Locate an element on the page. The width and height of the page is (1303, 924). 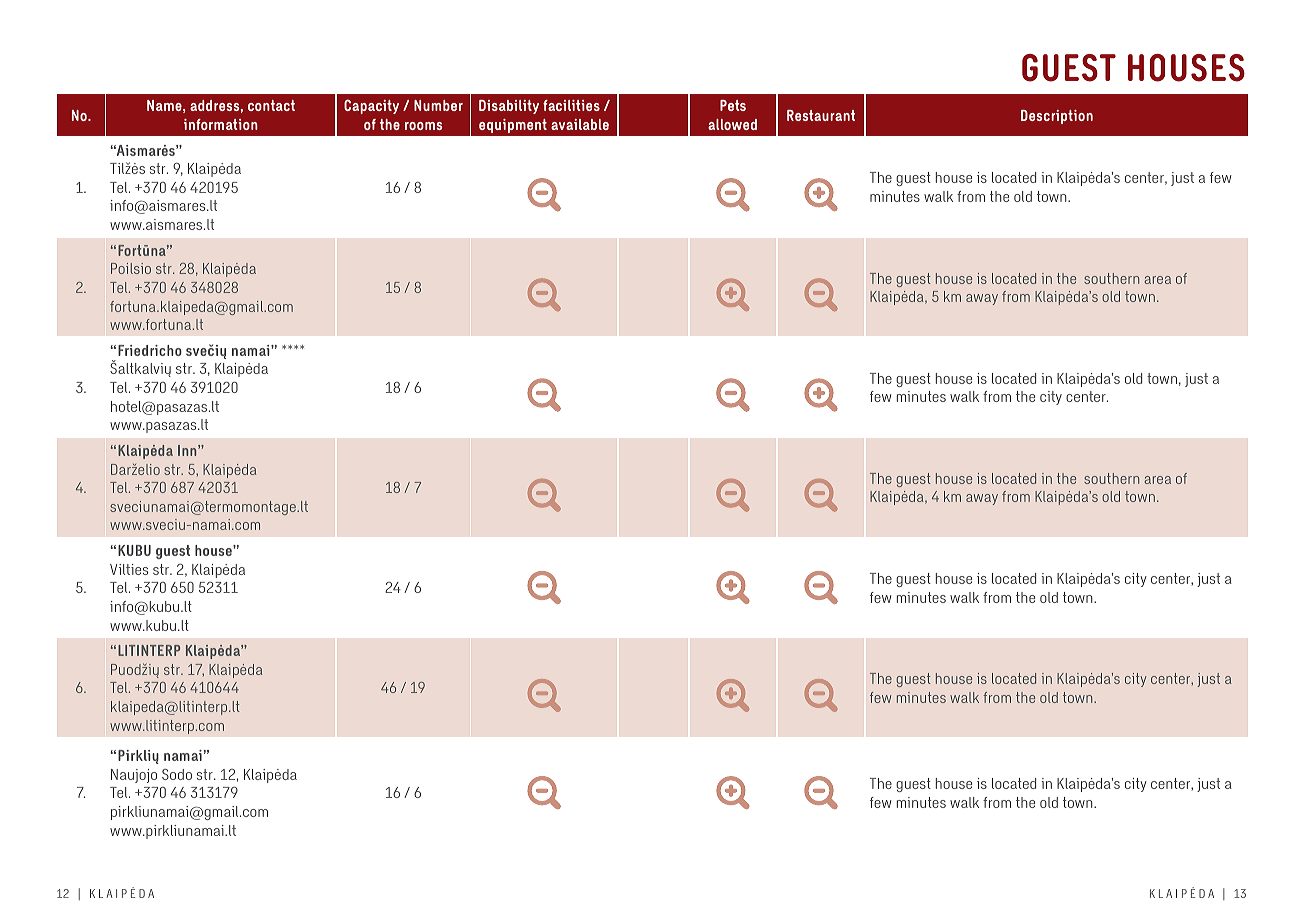
available is located at coordinates (580, 124).
